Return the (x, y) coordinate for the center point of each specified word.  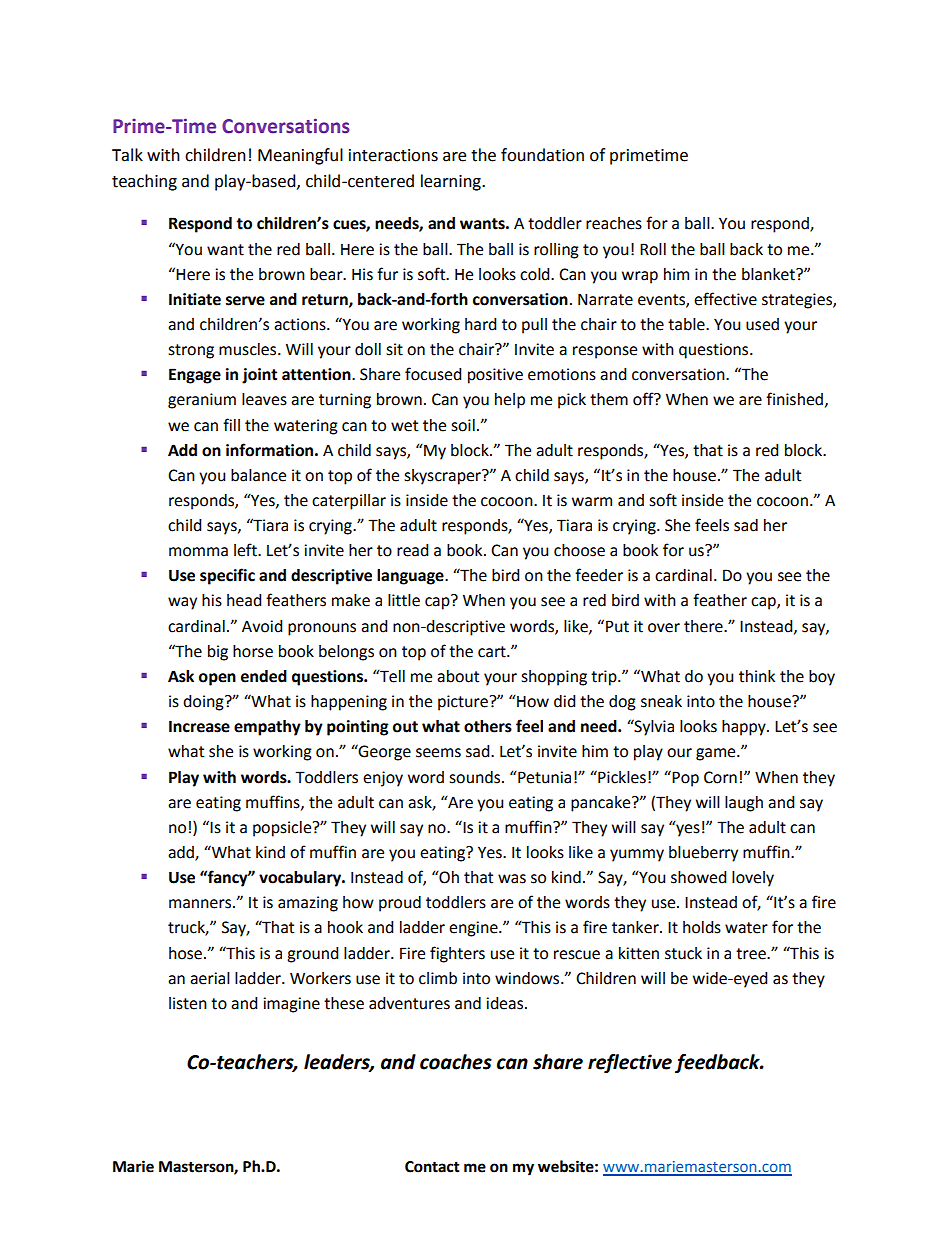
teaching (144, 182)
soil (463, 425)
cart (493, 652)
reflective (630, 1063)
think (757, 676)
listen (188, 1003)
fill (231, 424)
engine (474, 929)
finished (794, 399)
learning (452, 182)
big (218, 653)
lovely (753, 879)
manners (201, 904)
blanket (769, 274)
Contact (432, 1167)
